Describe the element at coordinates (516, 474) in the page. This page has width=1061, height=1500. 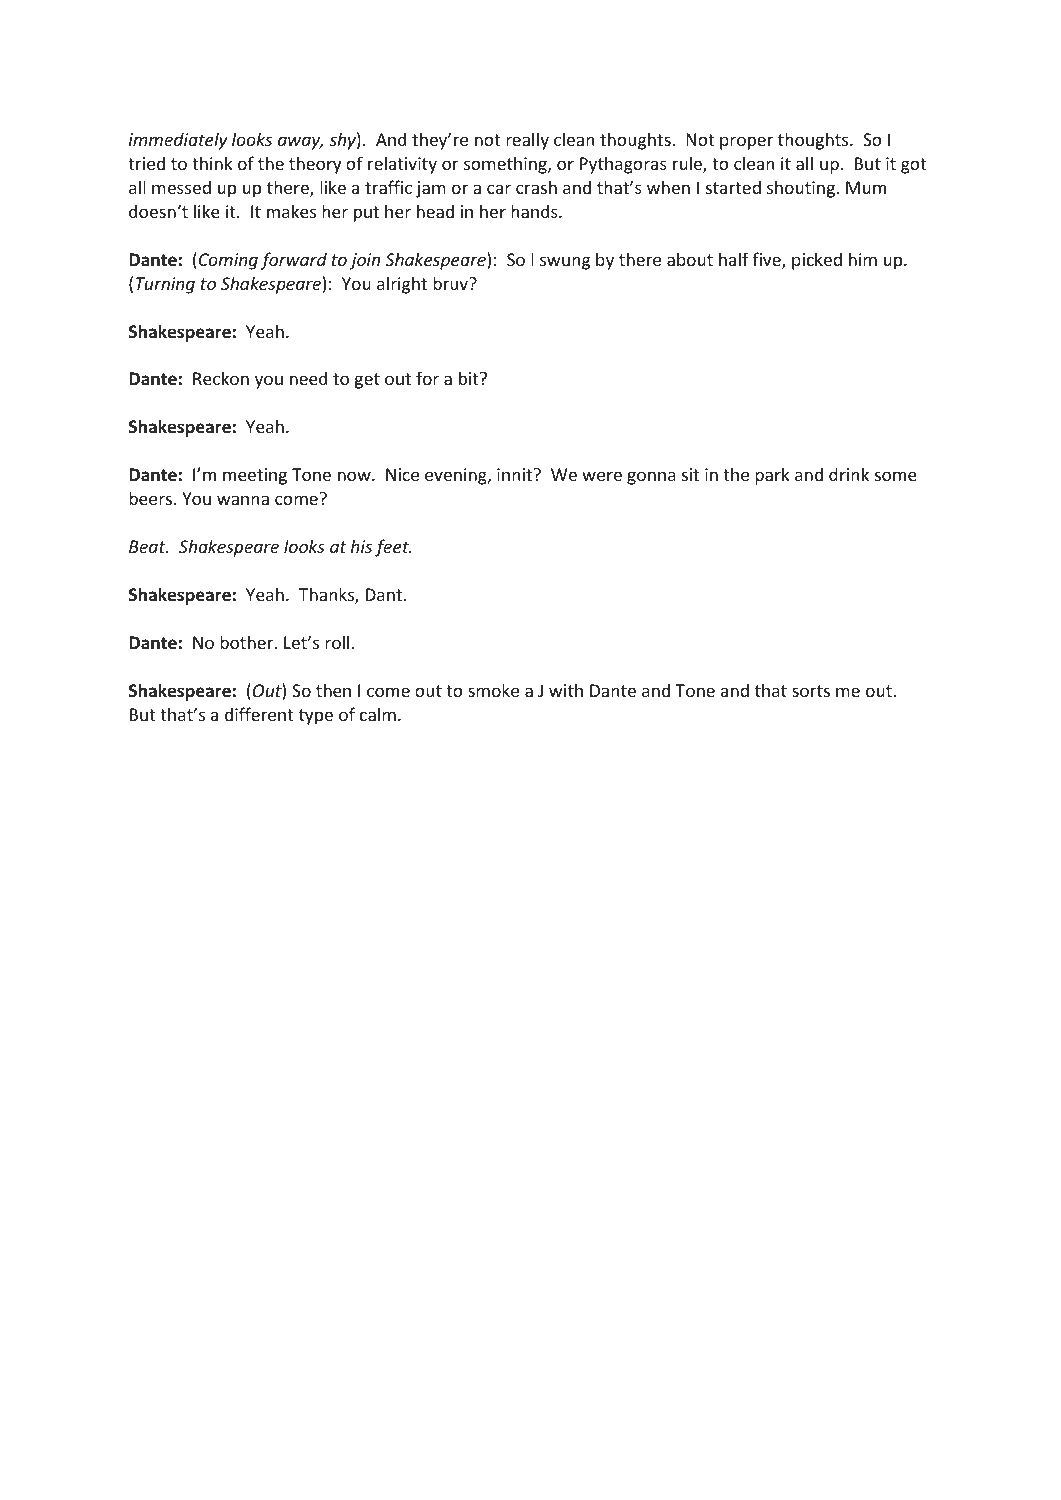
I see `innit` at that location.
